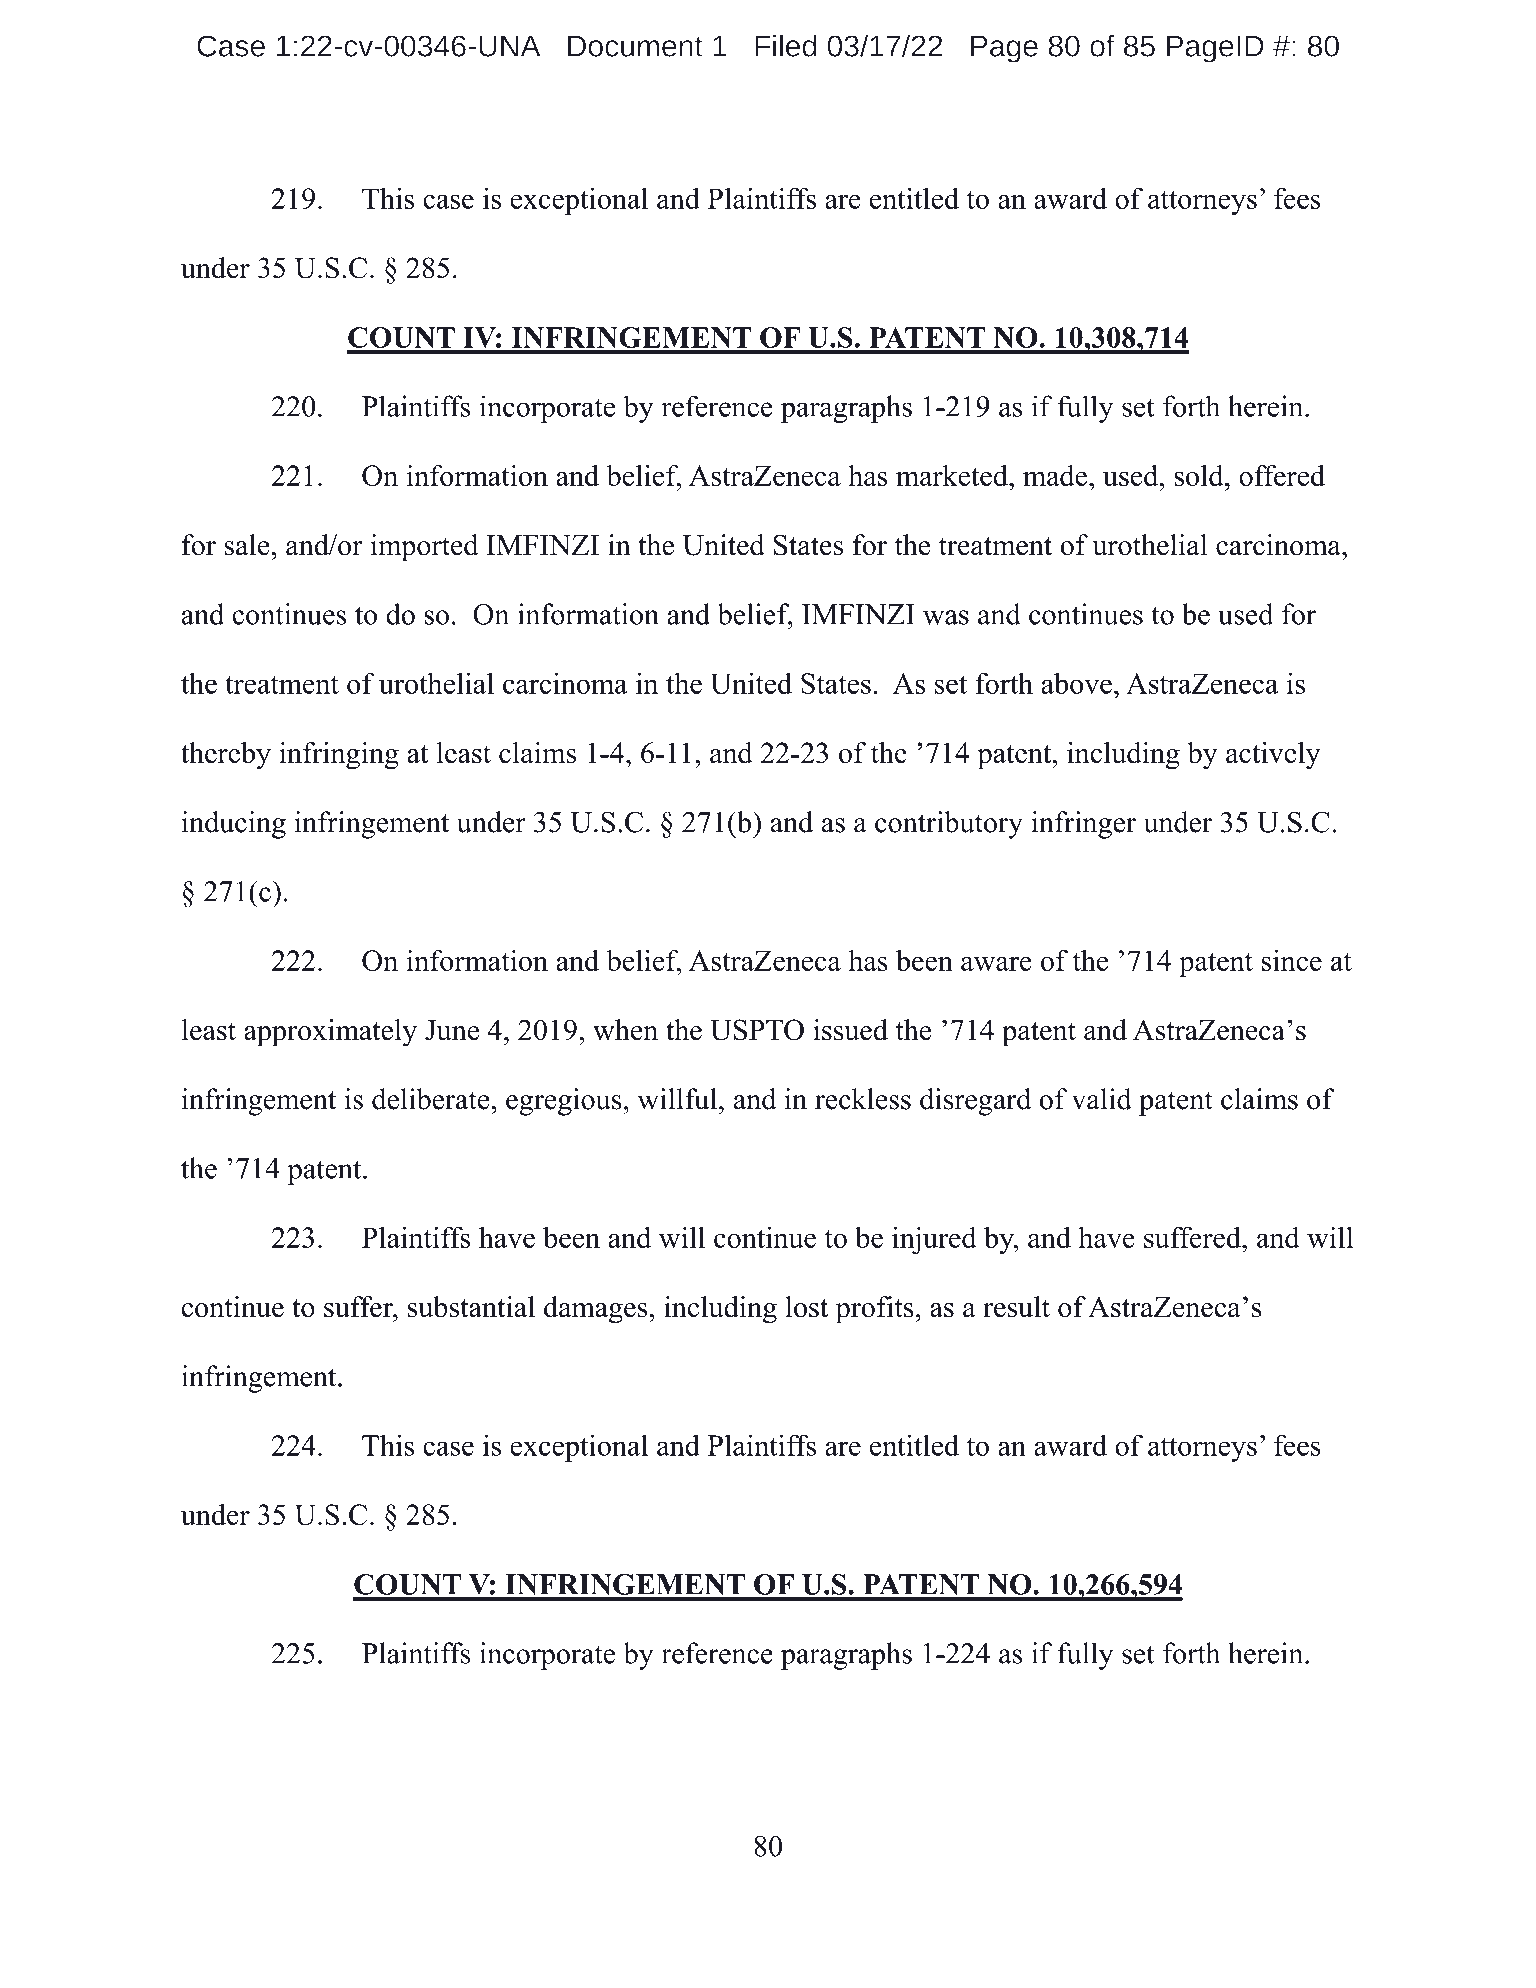 The height and width of the image is (1988, 1536). What do you see at coordinates (946, 617) in the image?
I see `was` at bounding box center [946, 617].
